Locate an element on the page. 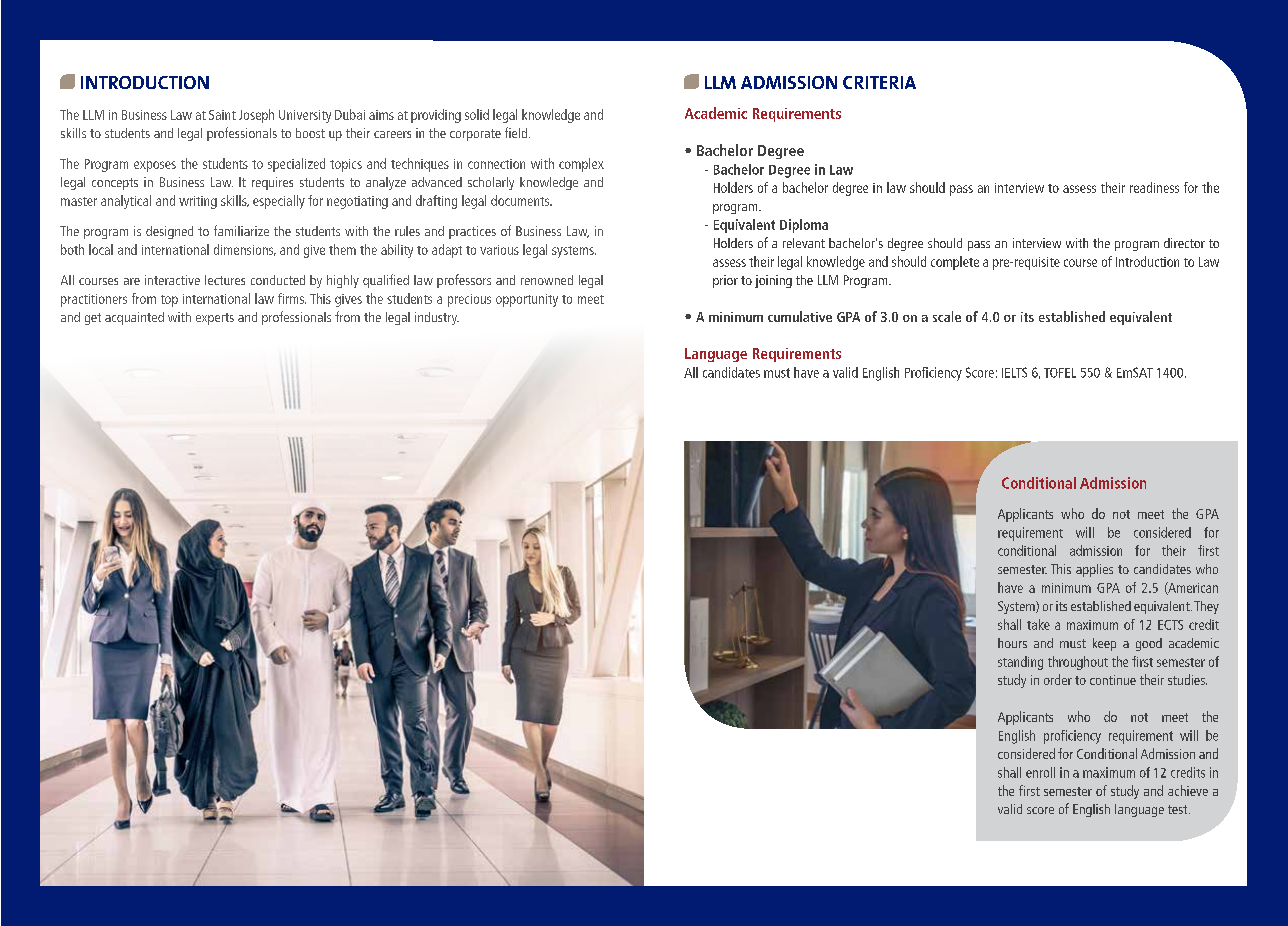 The image size is (1288, 926). cumulative is located at coordinates (800, 316).
